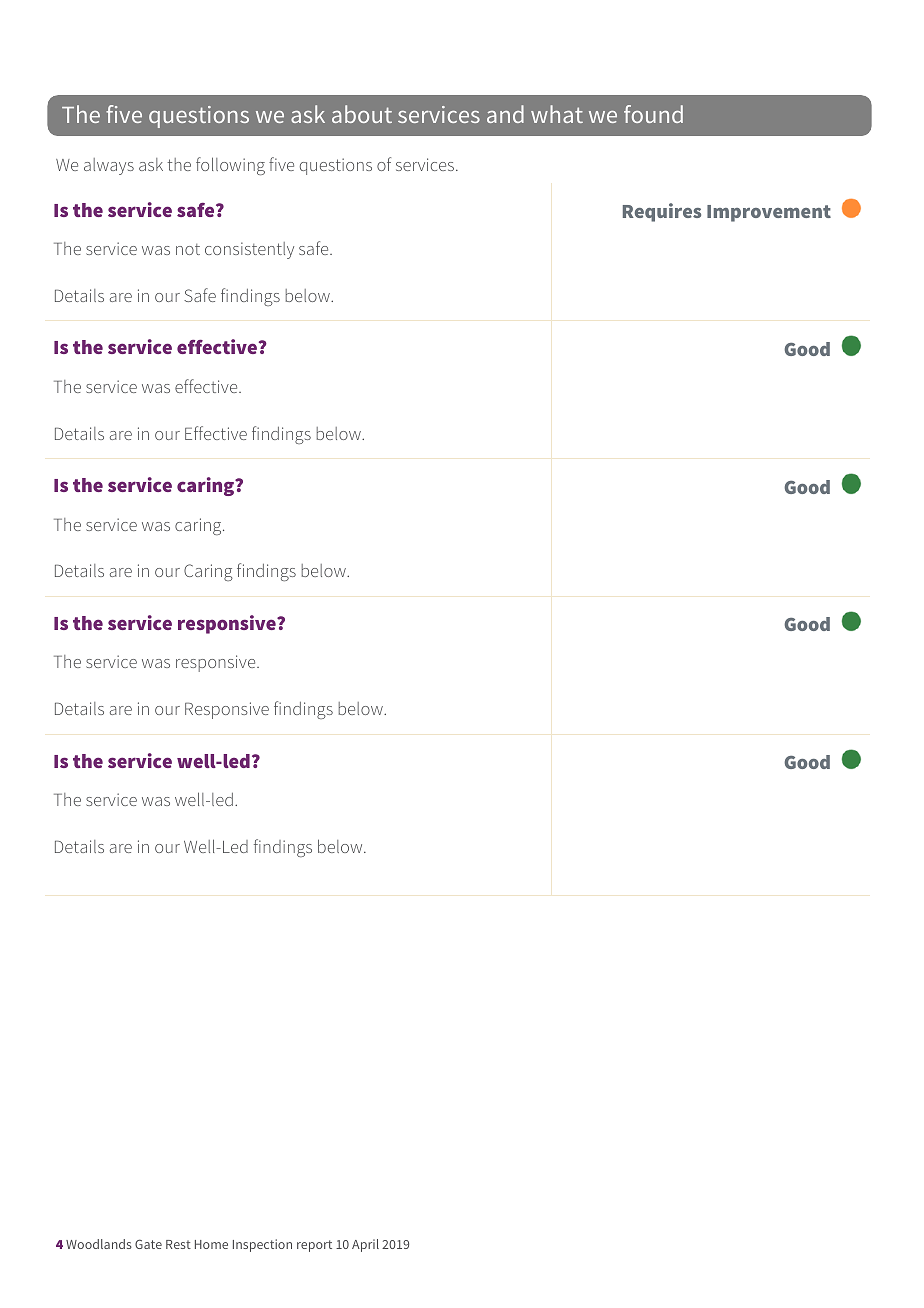 Image resolution: width=924 pixels, height=1308 pixels. Describe the element at coordinates (362, 114) in the screenshot. I see `about` at that location.
